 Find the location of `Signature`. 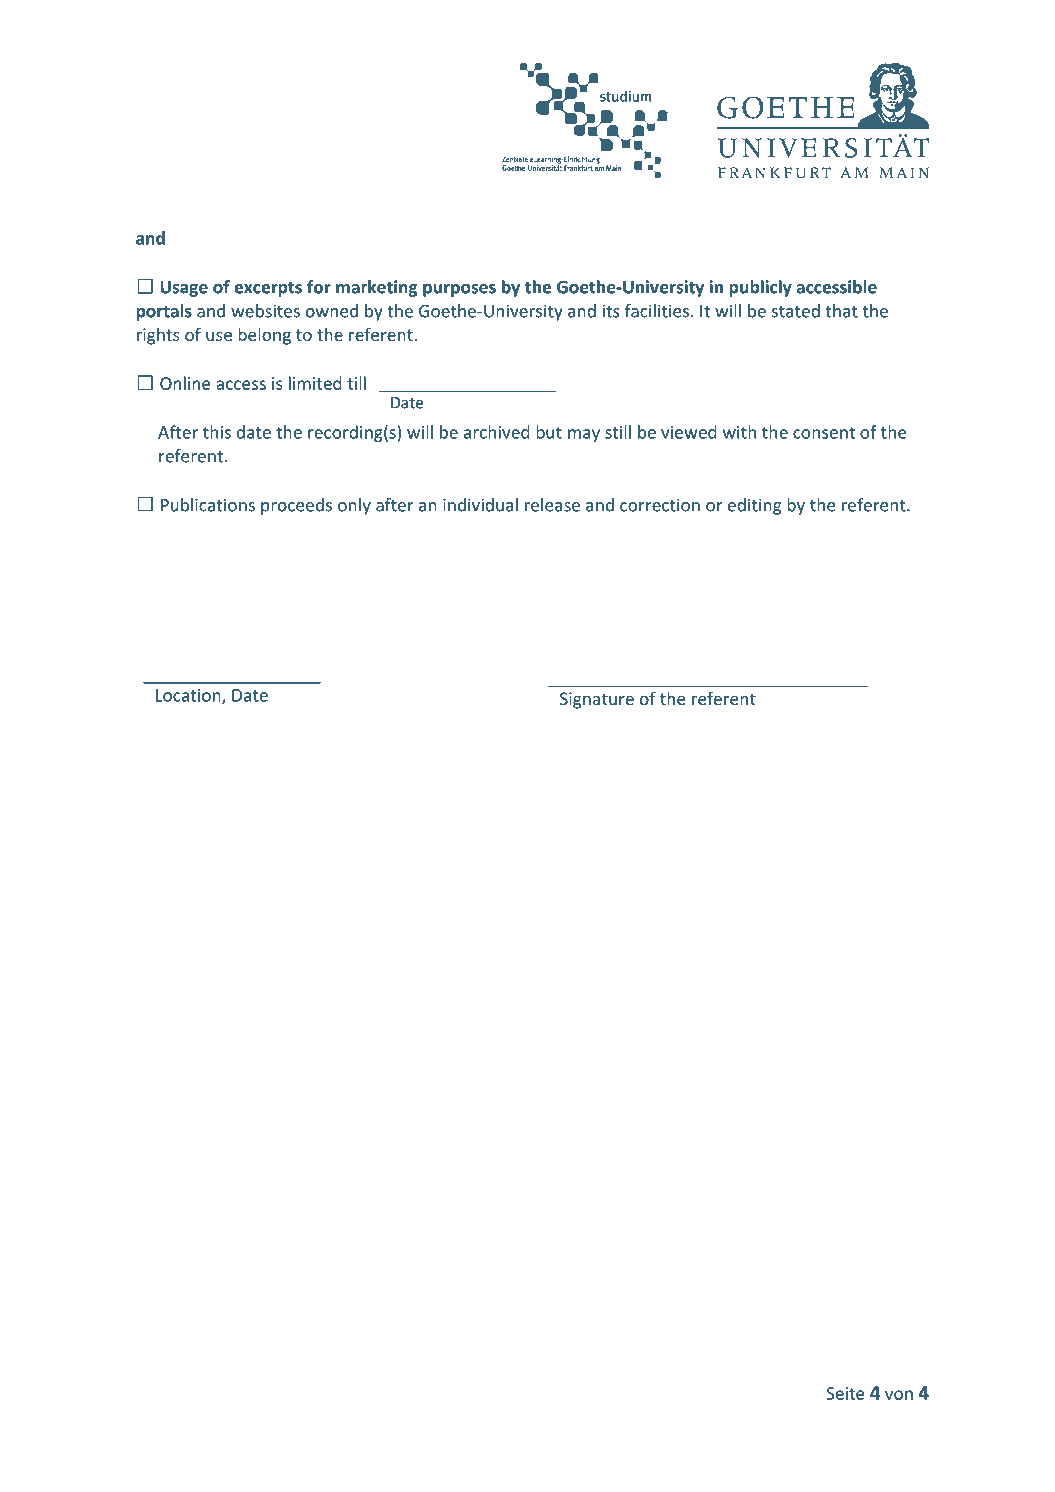

Signature is located at coordinates (597, 700).
